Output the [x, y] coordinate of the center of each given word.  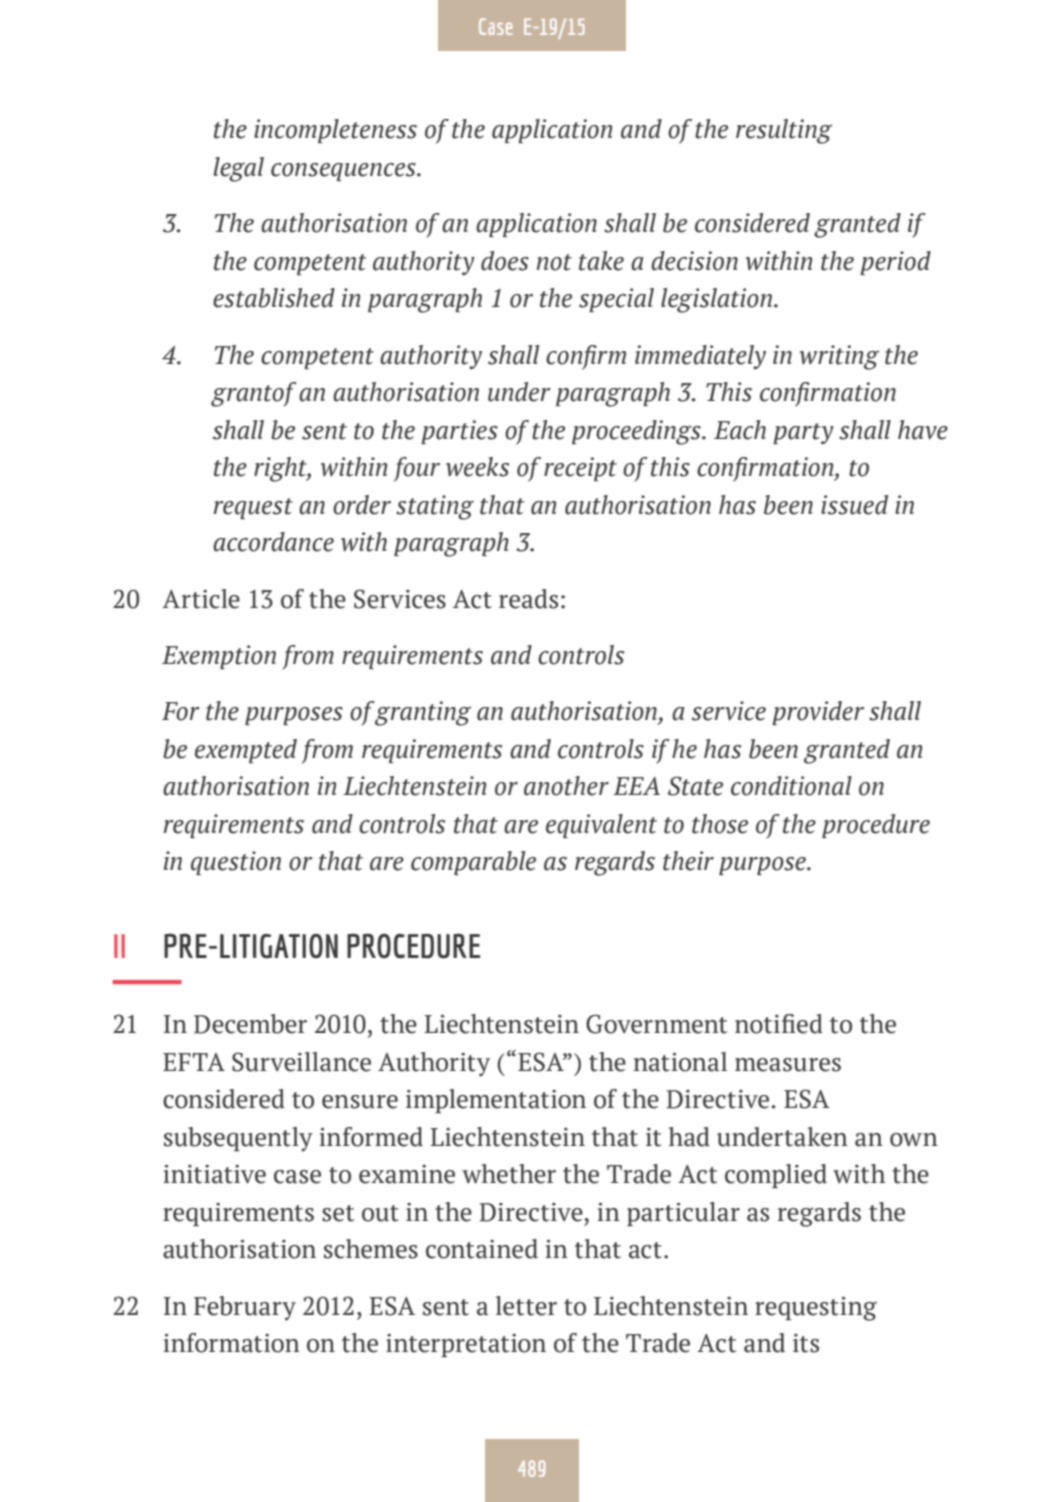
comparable [473, 863]
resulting [784, 131]
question [236, 863]
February [245, 1308]
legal [239, 169]
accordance [273, 542]
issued [854, 505]
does [505, 261]
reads [528, 599]
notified [779, 1024]
